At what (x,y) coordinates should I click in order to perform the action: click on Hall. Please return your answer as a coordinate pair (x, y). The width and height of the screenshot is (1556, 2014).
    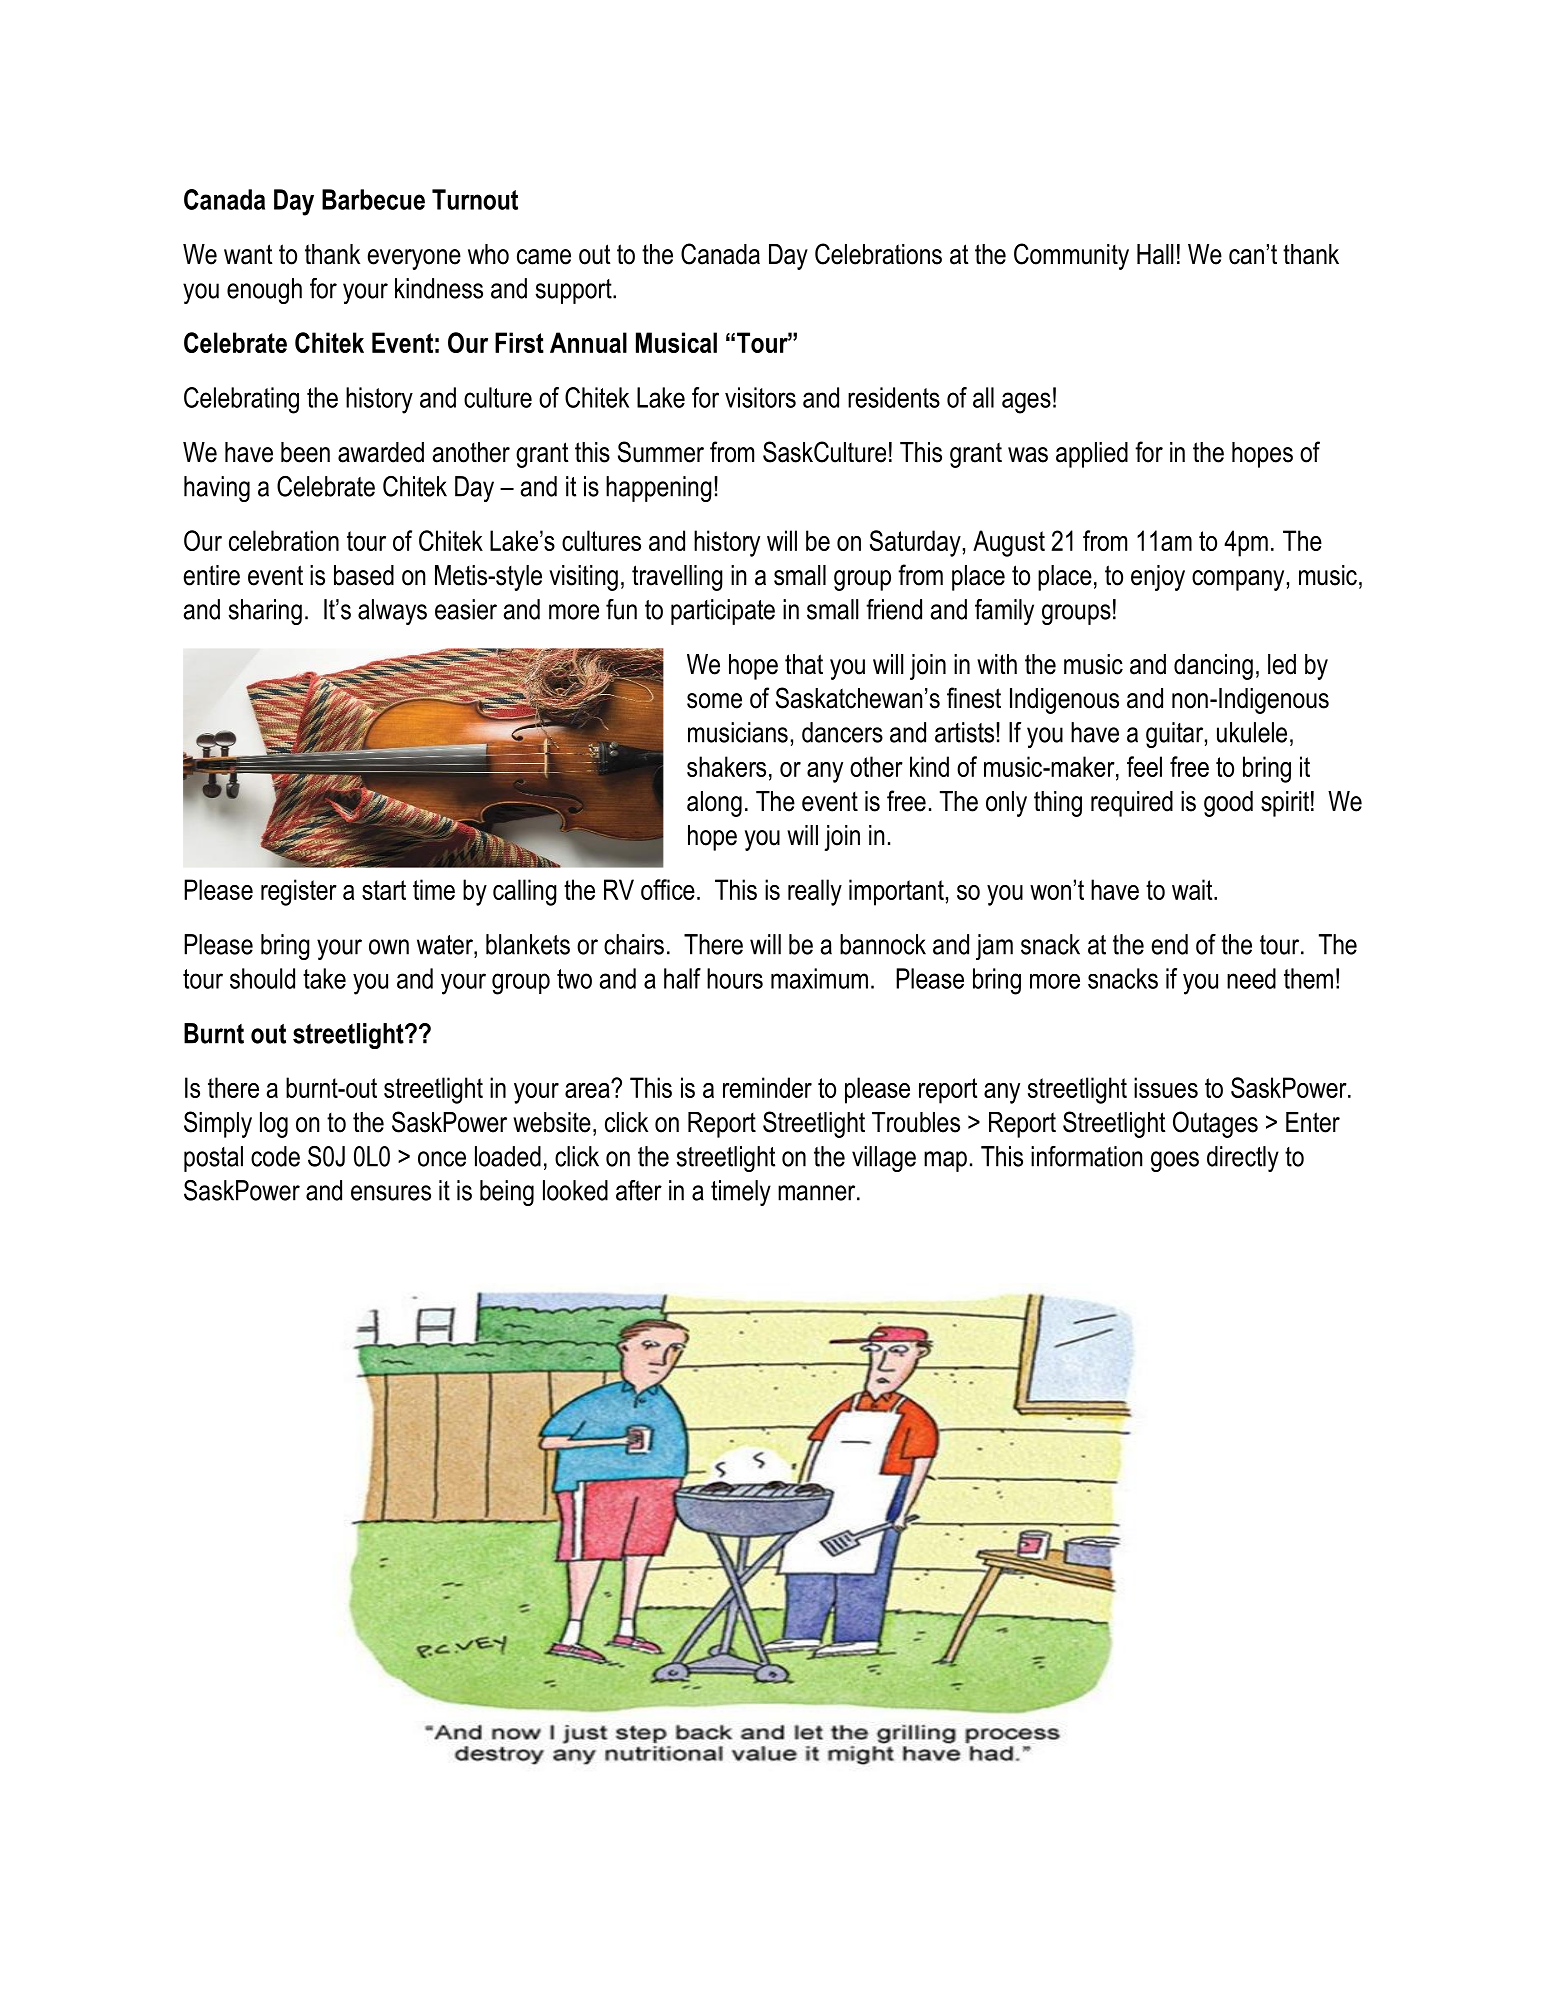
    Looking at the image, I should click on (1155, 254).
